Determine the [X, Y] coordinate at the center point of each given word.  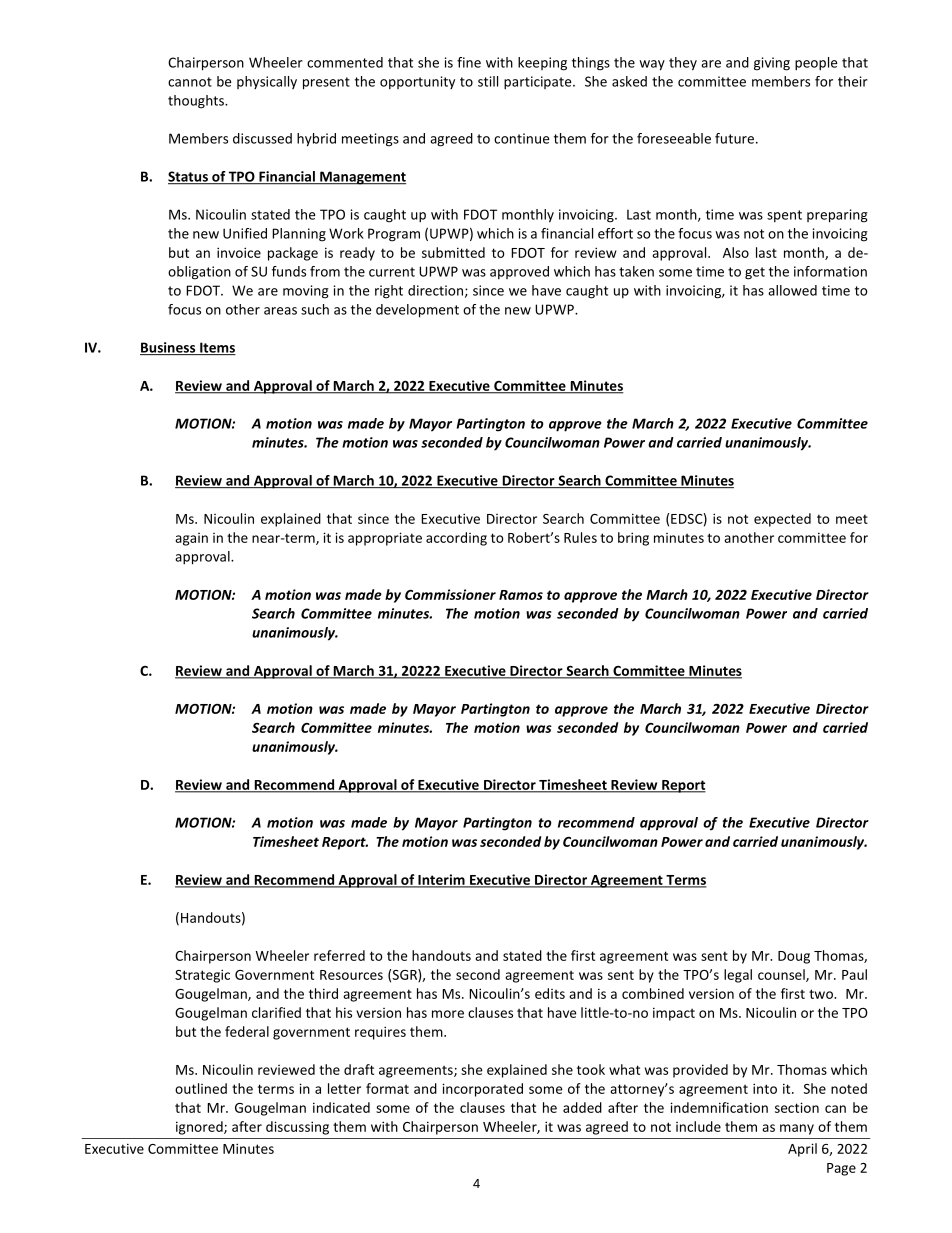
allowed [792, 290]
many [797, 1129]
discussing [297, 1128]
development [417, 311]
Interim [441, 880]
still [488, 81]
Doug [794, 957]
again [191, 539]
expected [782, 520]
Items [217, 348]
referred [339, 955]
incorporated [482, 1090]
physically [267, 82]
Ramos [521, 595]
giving [772, 64]
